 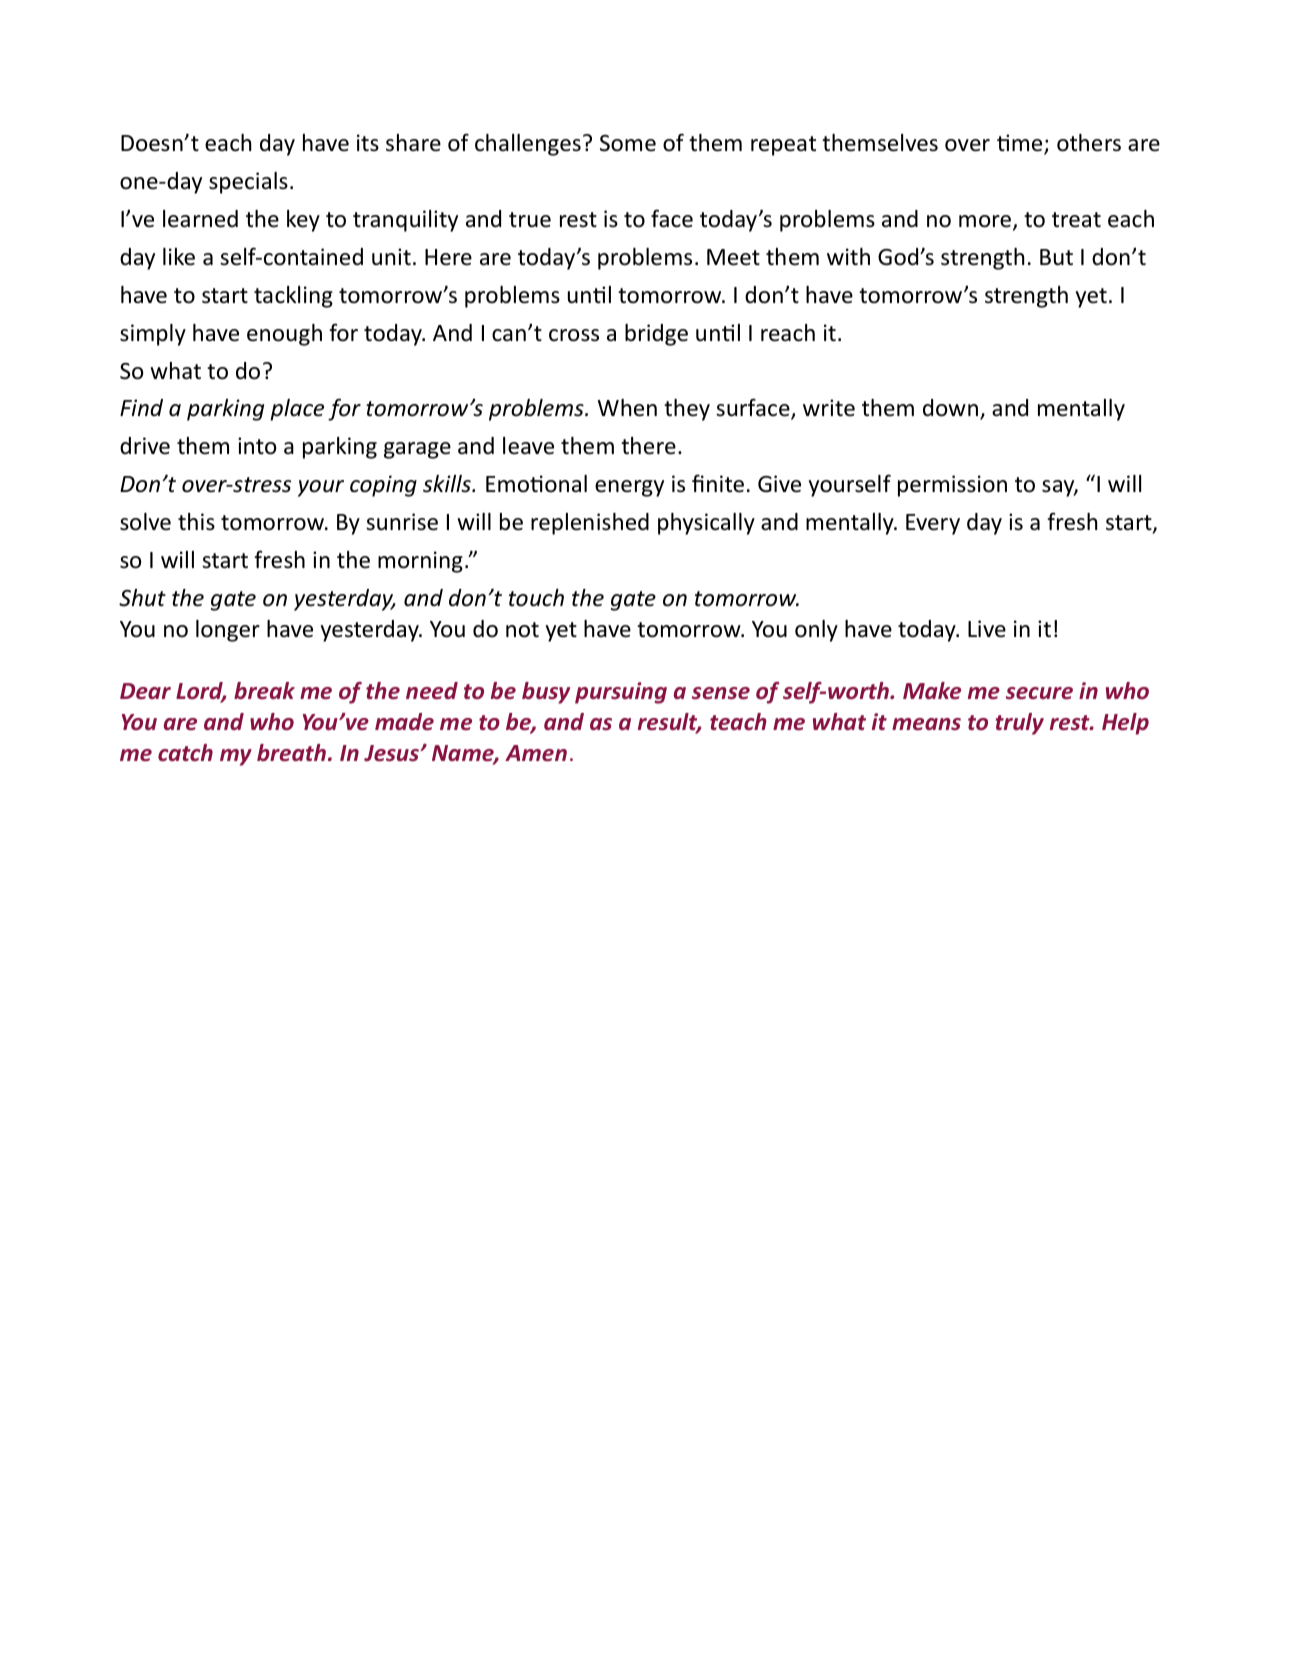 What do you see at coordinates (248, 183) in the screenshot?
I see `specials` at bounding box center [248, 183].
